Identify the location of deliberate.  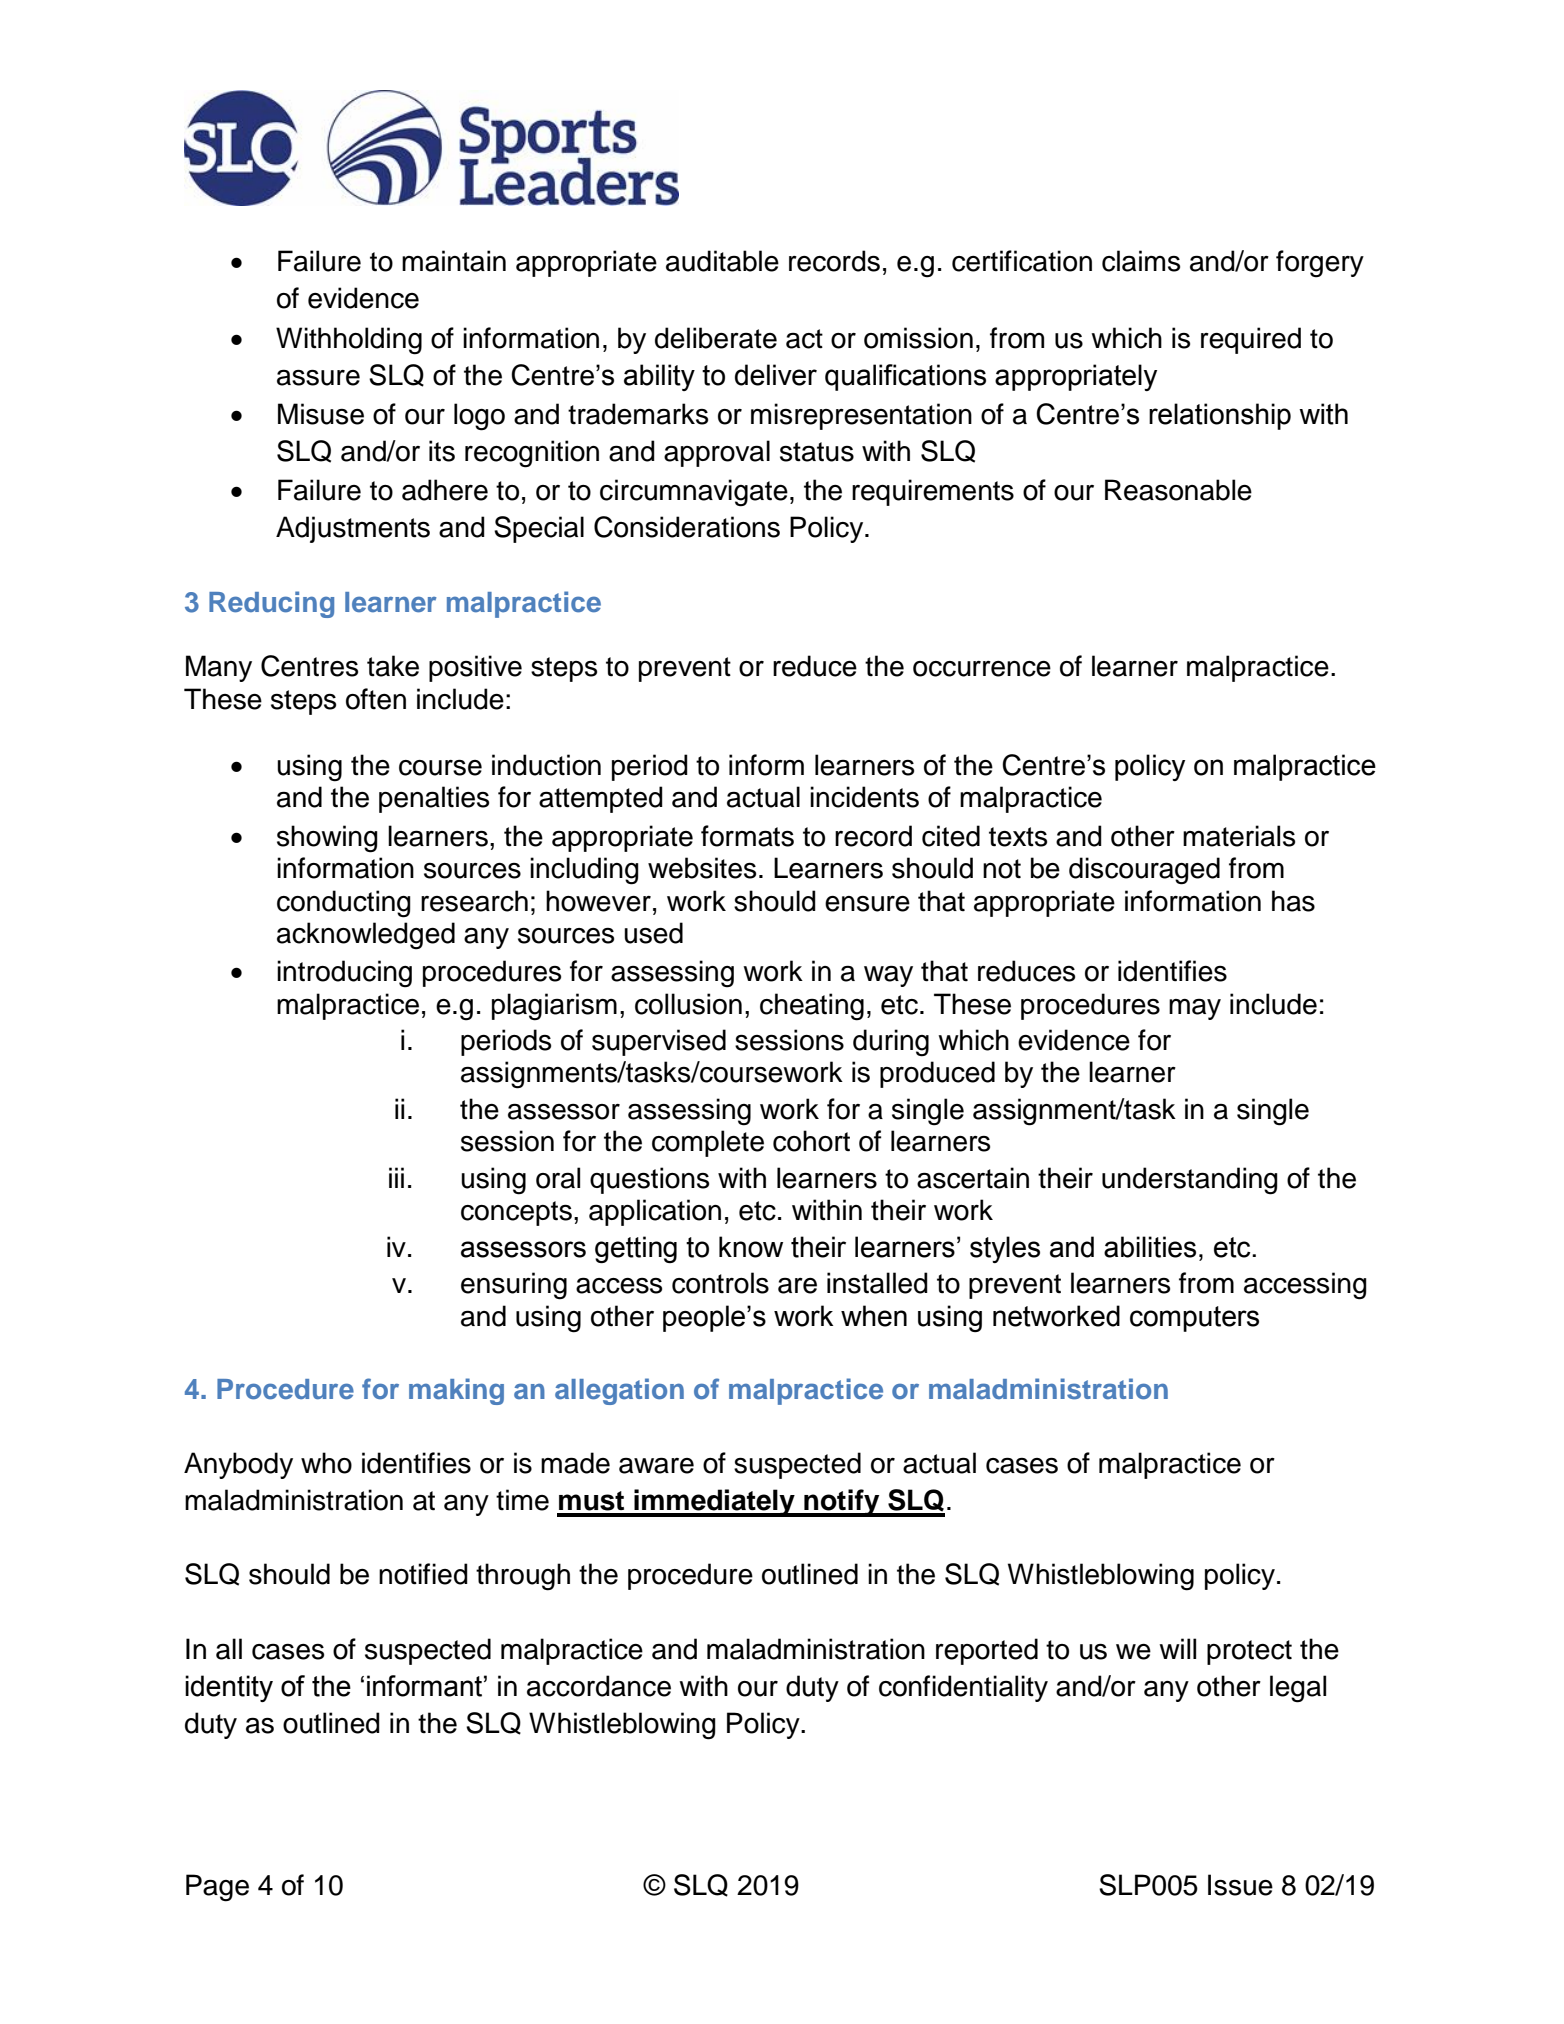
(716, 338).
